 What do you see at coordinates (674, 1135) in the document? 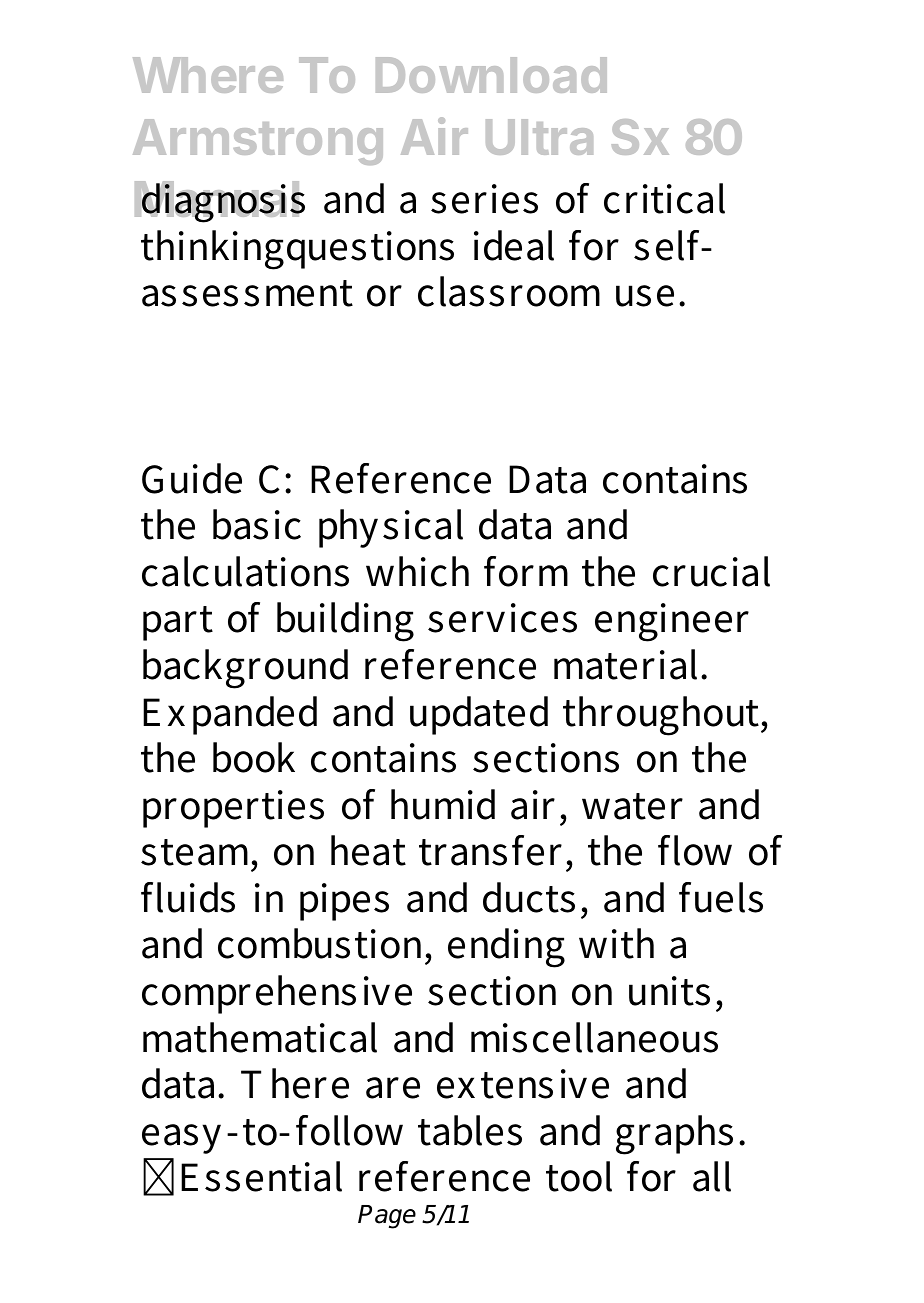
I see `graphs` at bounding box center [674, 1135].
